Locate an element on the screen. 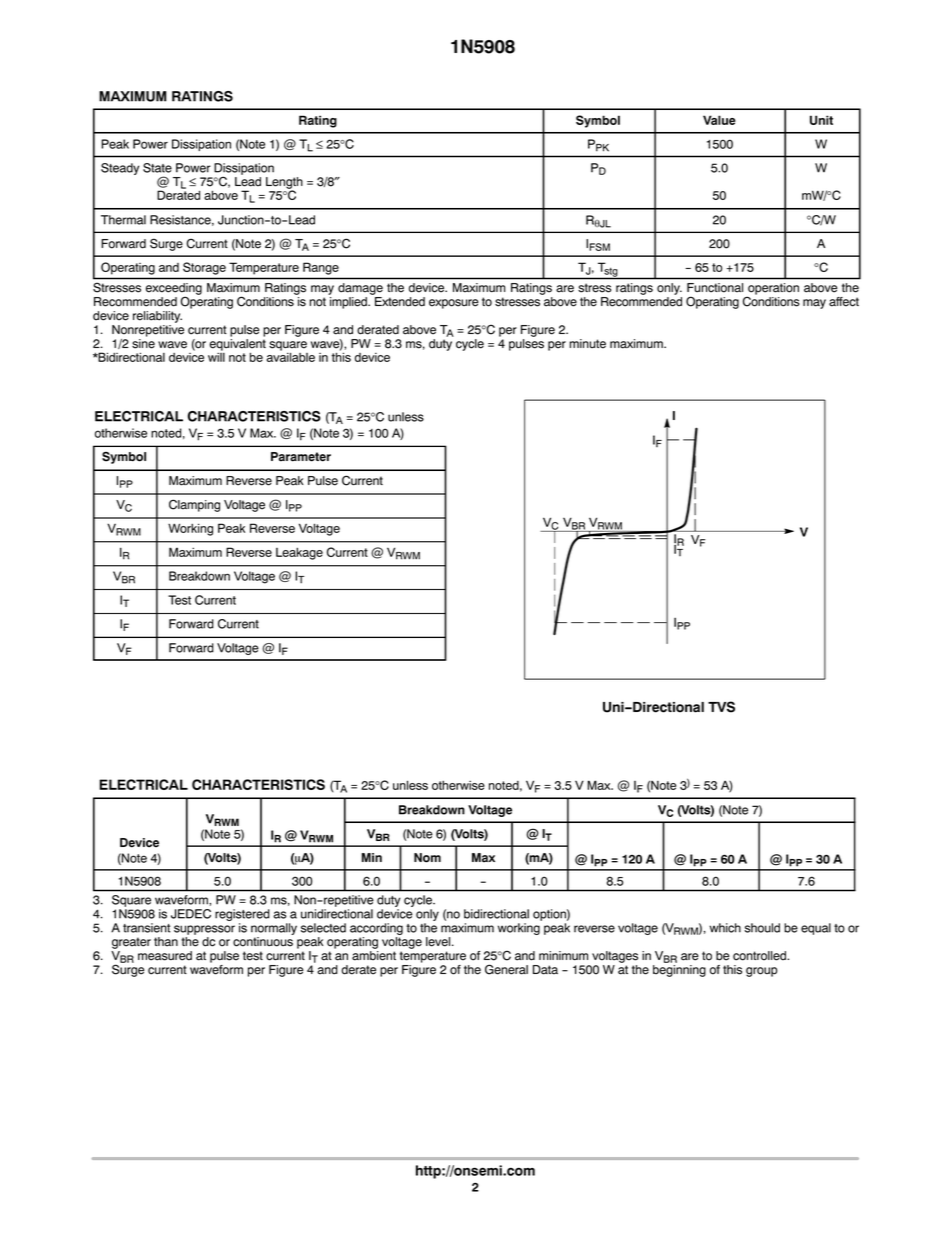 This screenshot has width=952, height=1233. exposure is located at coordinates (454, 304).
